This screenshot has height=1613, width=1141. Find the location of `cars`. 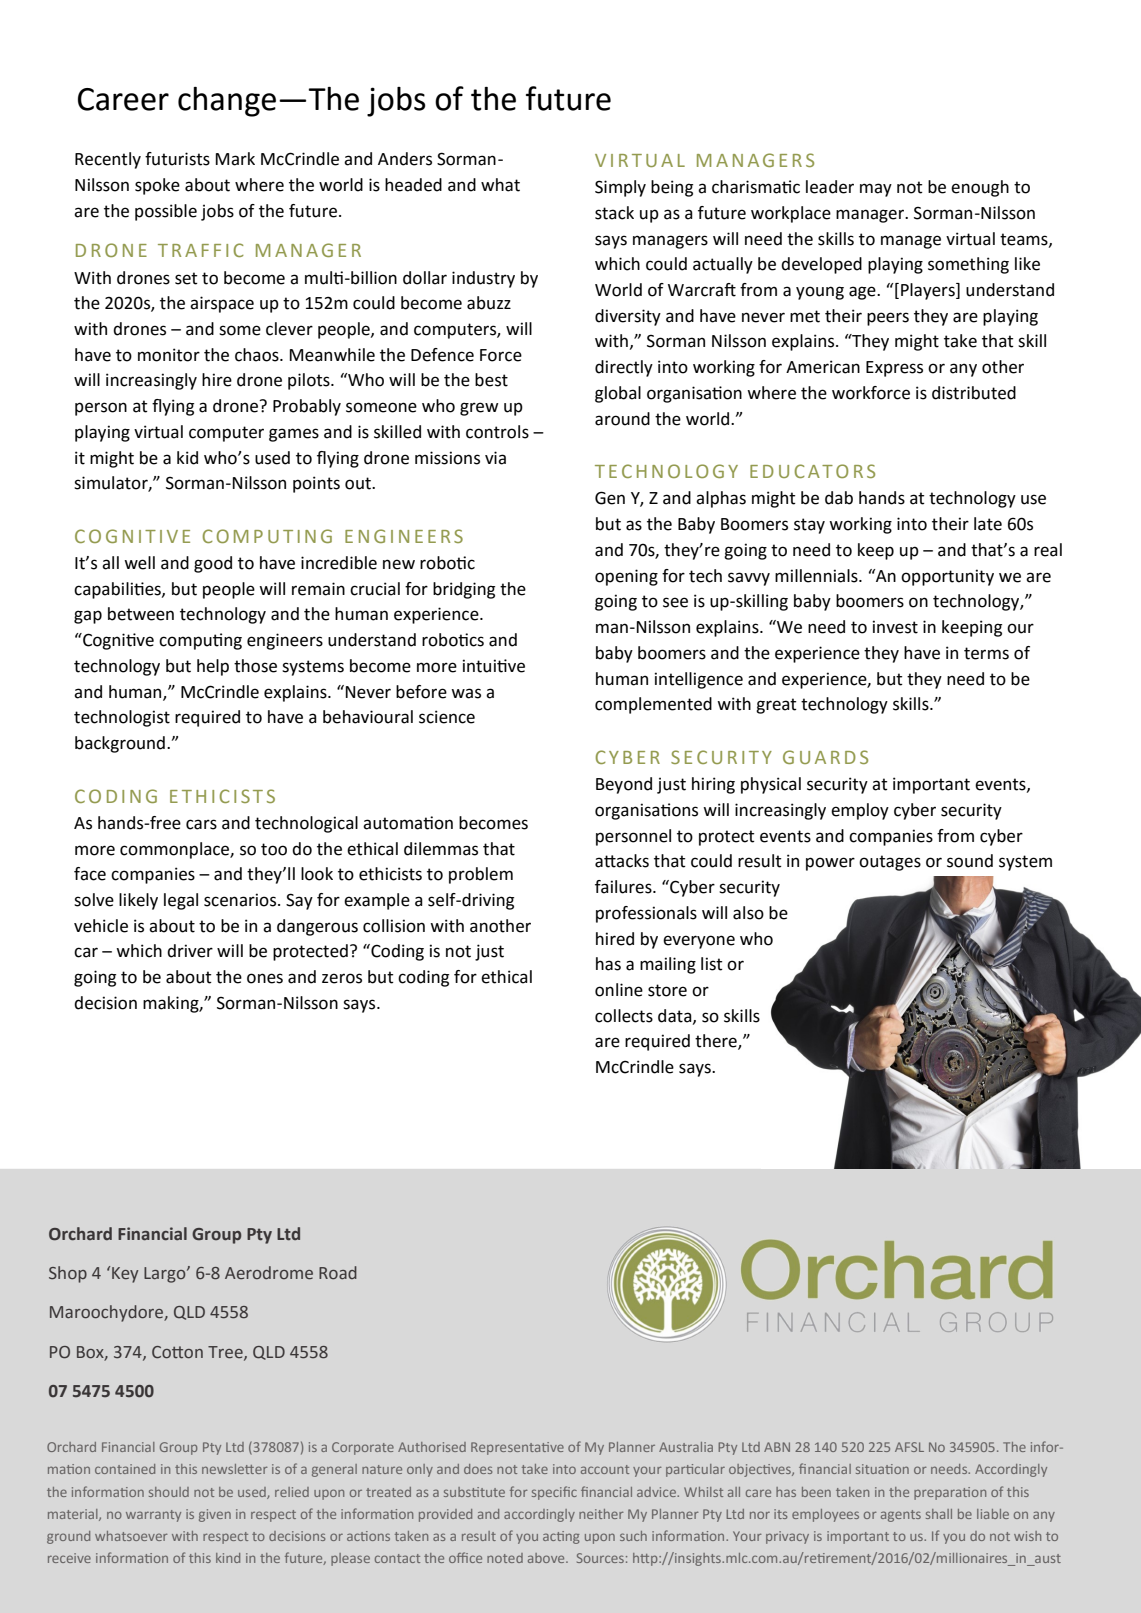

cars is located at coordinates (201, 824).
